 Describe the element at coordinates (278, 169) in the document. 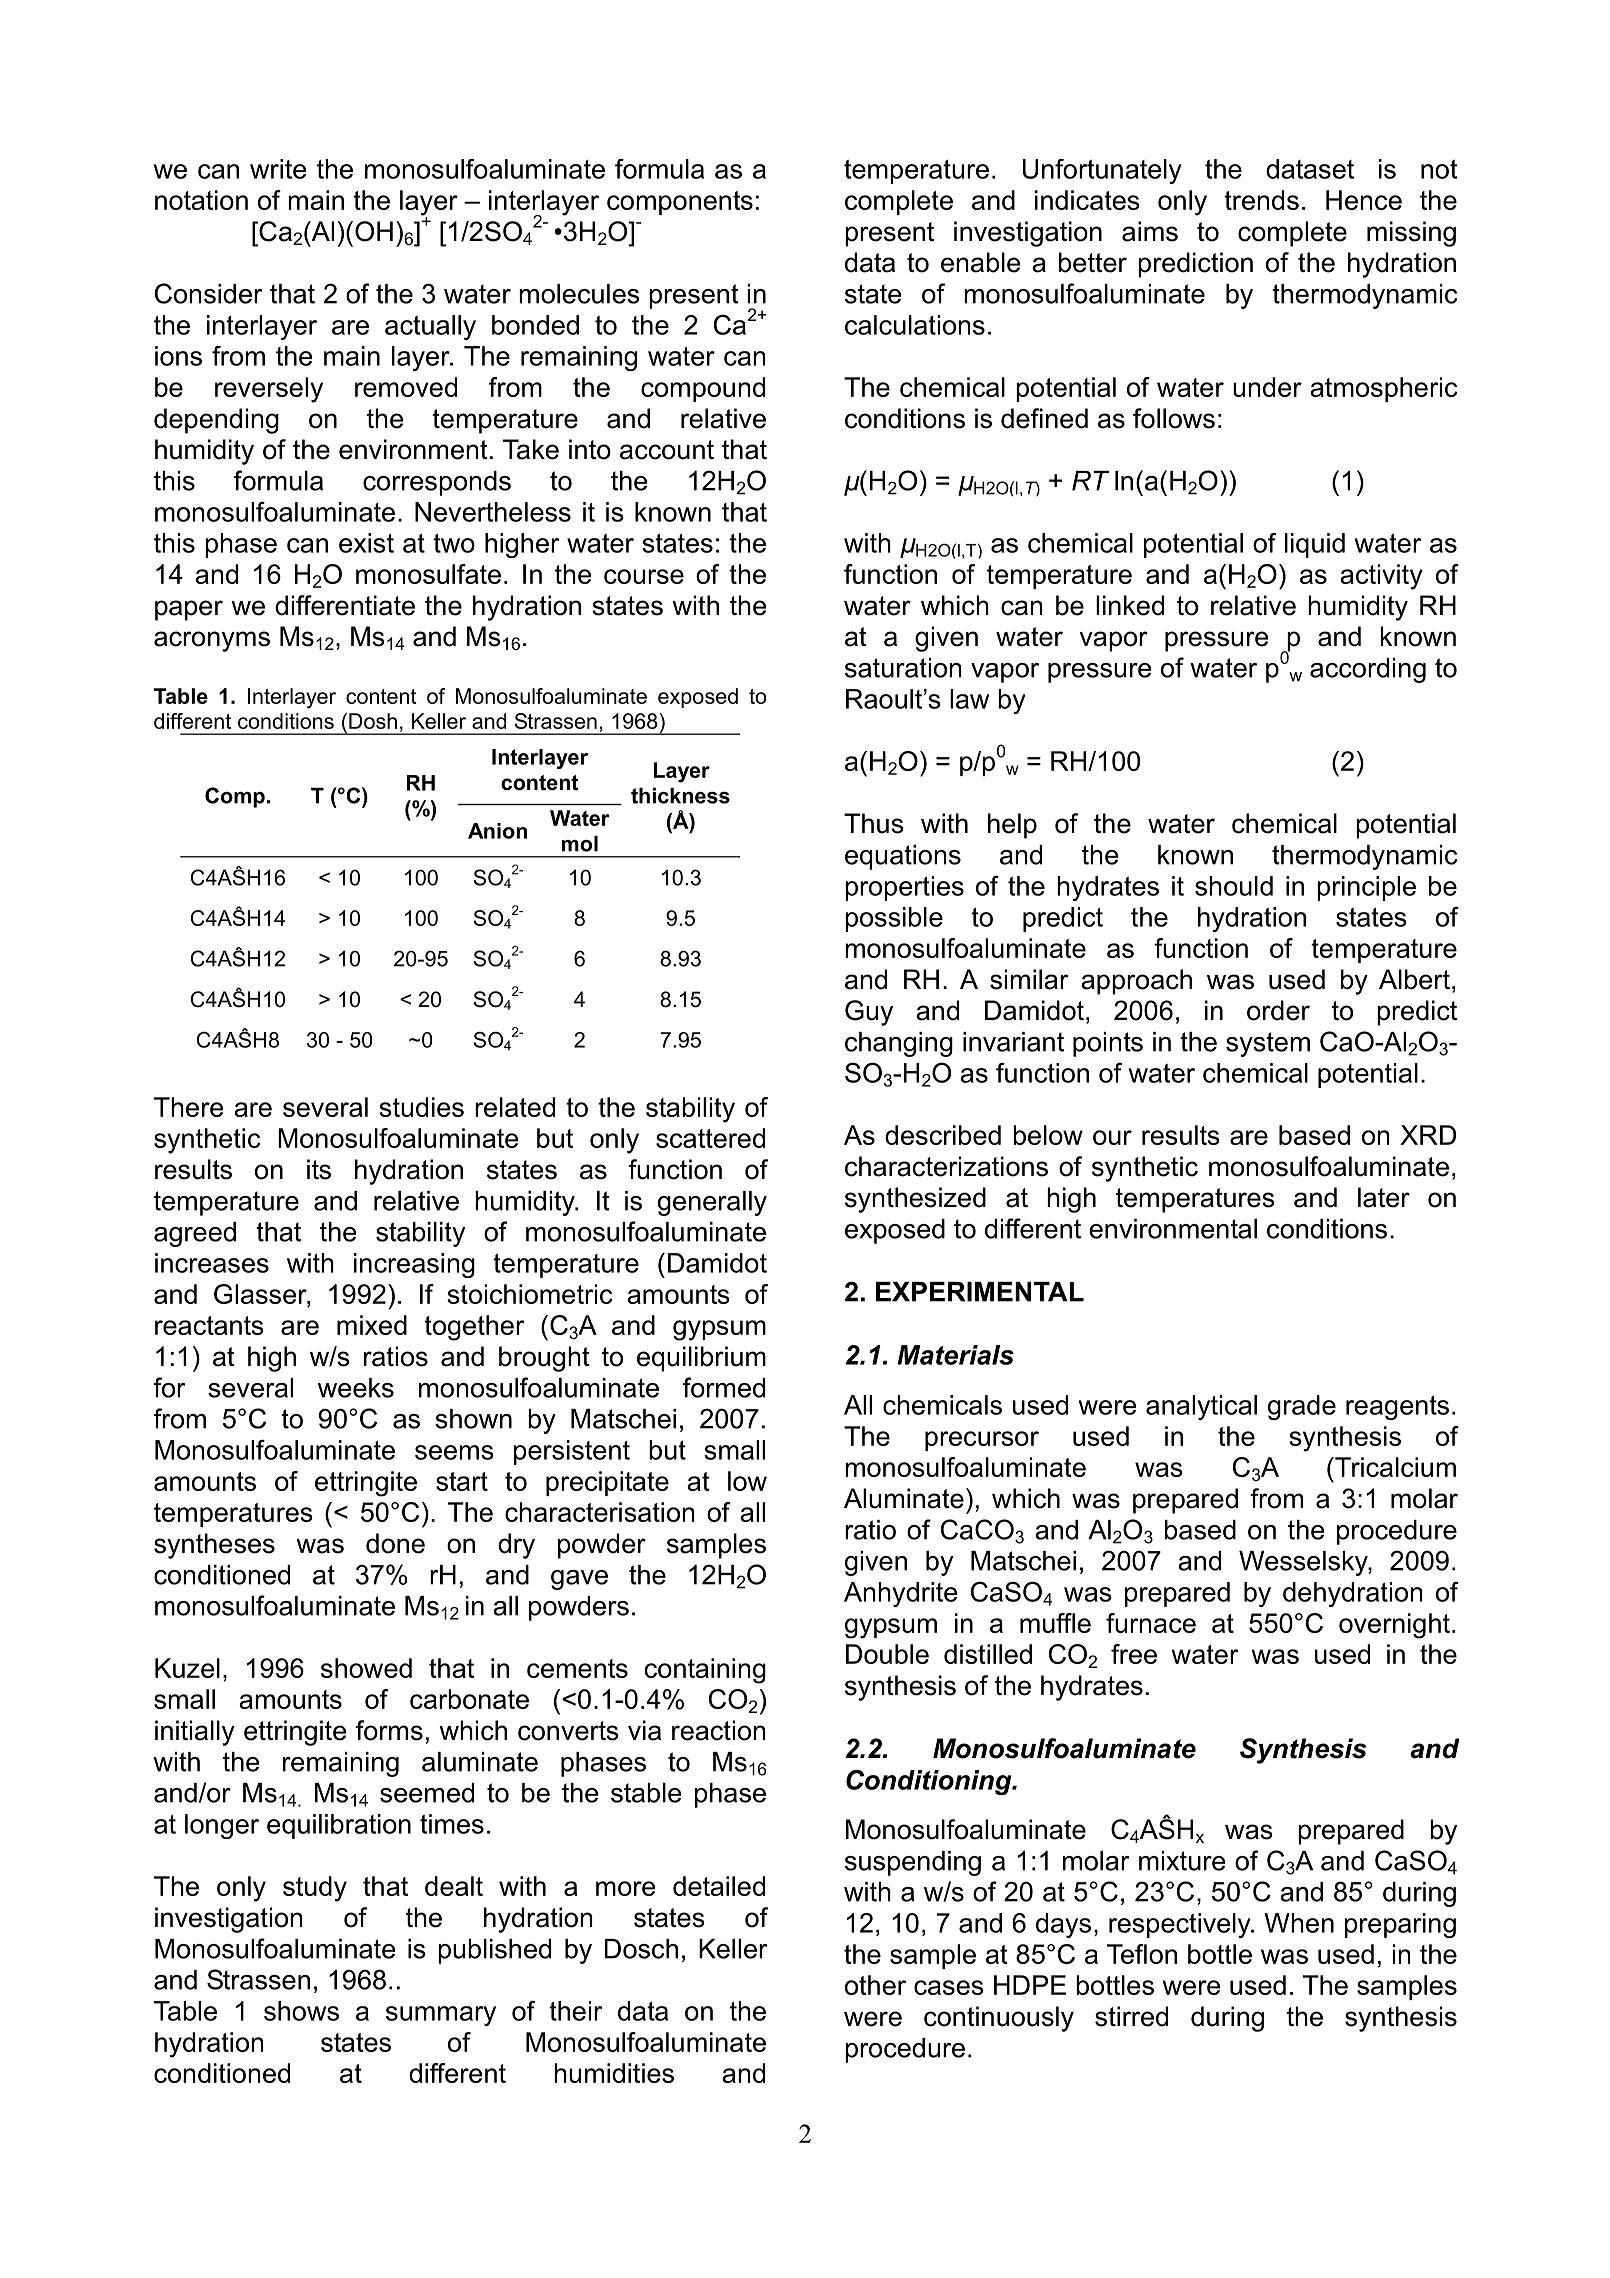

I see `write` at that location.
